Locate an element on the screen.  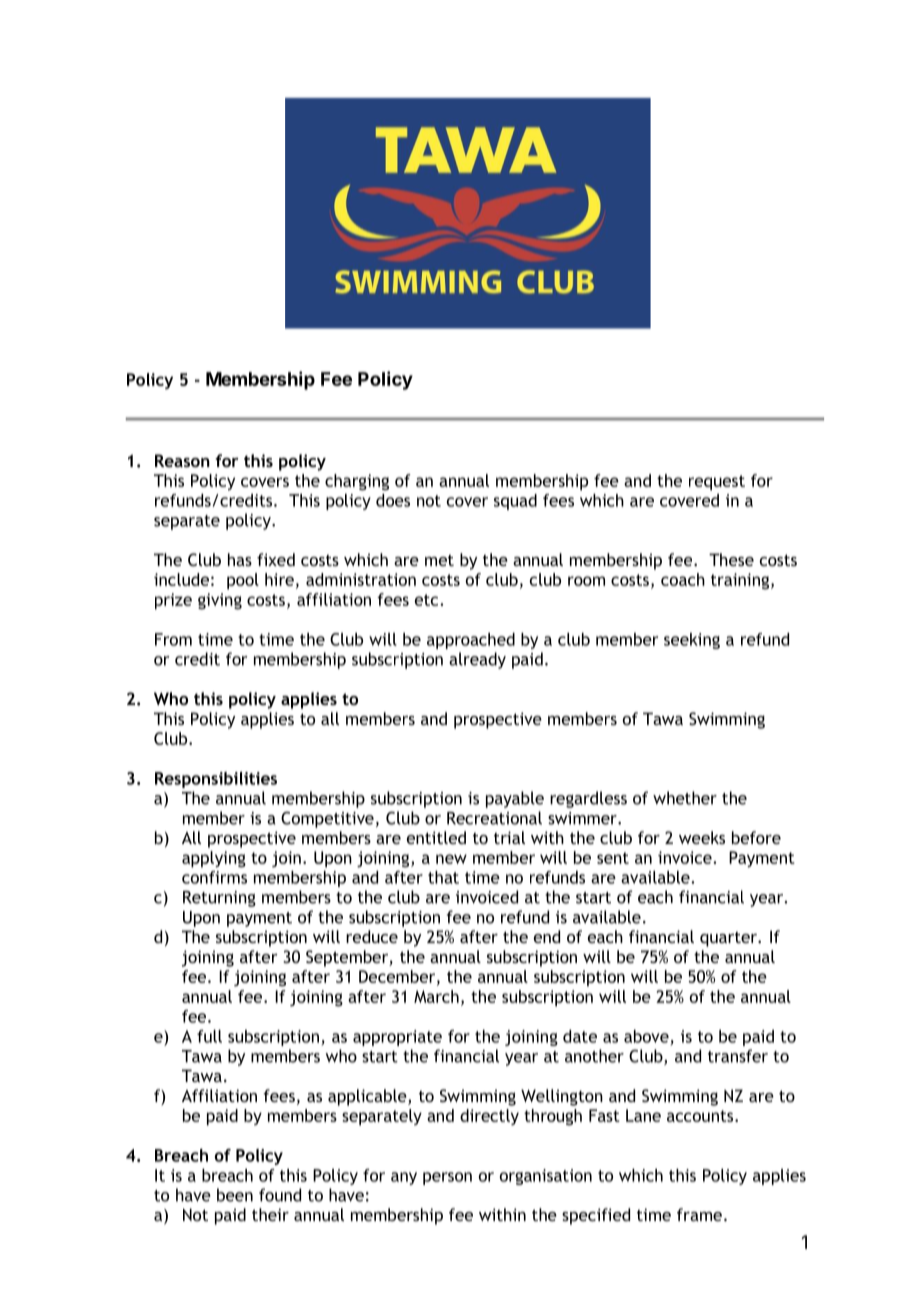
From is located at coordinates (173, 639).
